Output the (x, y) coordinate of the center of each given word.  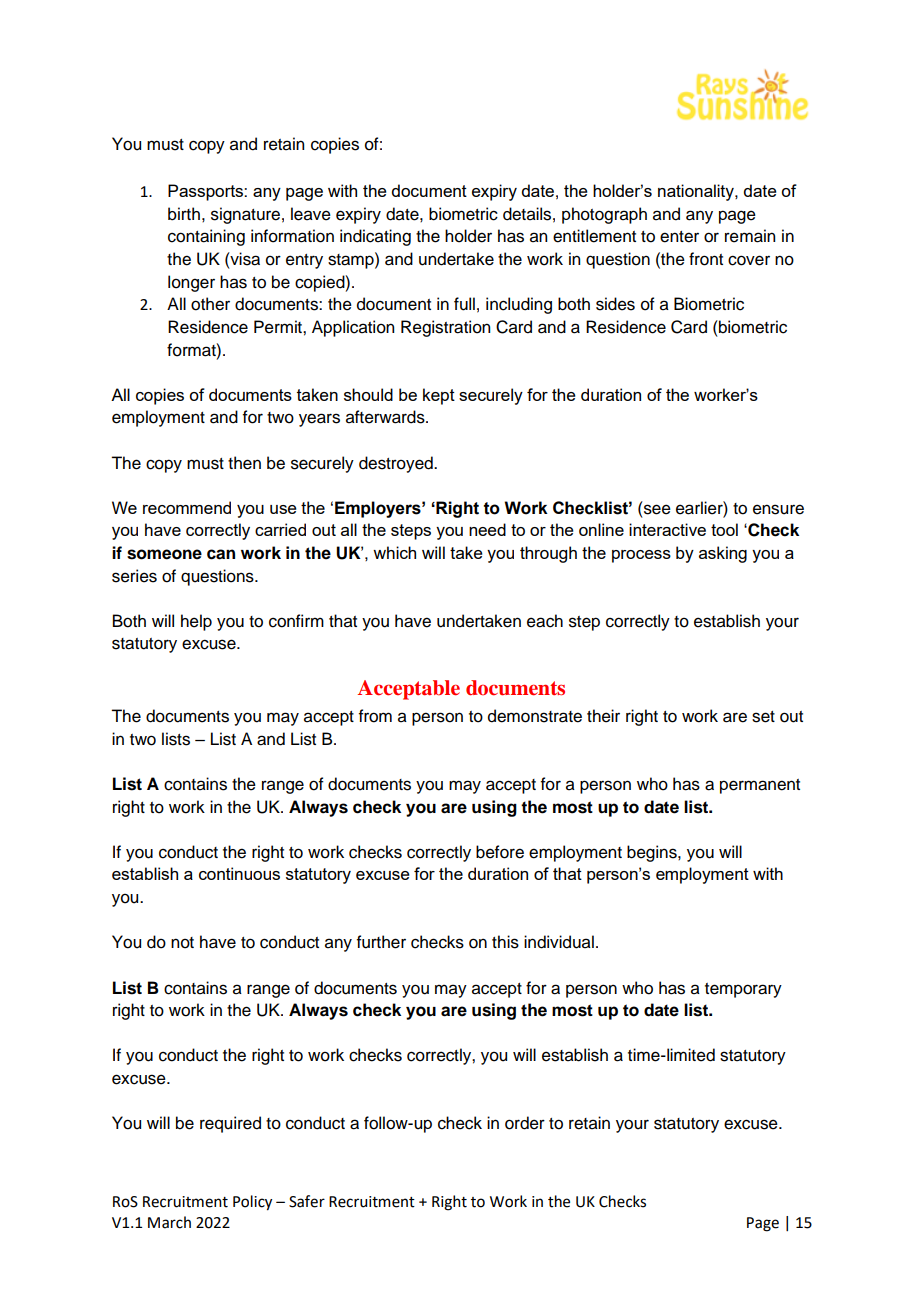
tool (724, 529)
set (763, 717)
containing (206, 237)
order (525, 1123)
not (182, 943)
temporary (743, 990)
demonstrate (535, 716)
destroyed (397, 464)
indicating (375, 237)
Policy (252, 1203)
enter (679, 237)
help (196, 622)
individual (559, 942)
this (505, 942)
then (244, 463)
